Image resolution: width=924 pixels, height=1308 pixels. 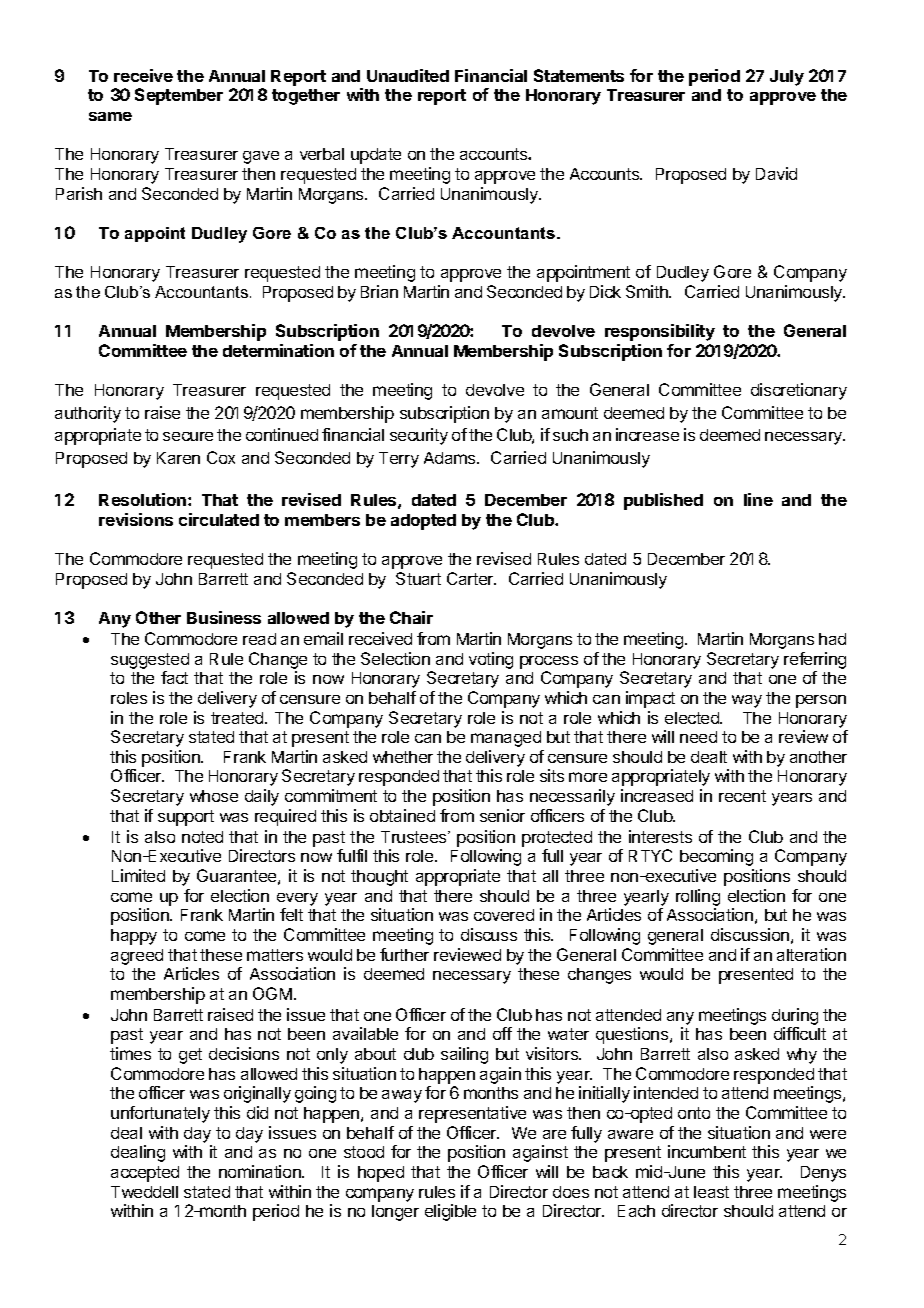 What do you see at coordinates (815, 660) in the page?
I see `referring` at bounding box center [815, 660].
